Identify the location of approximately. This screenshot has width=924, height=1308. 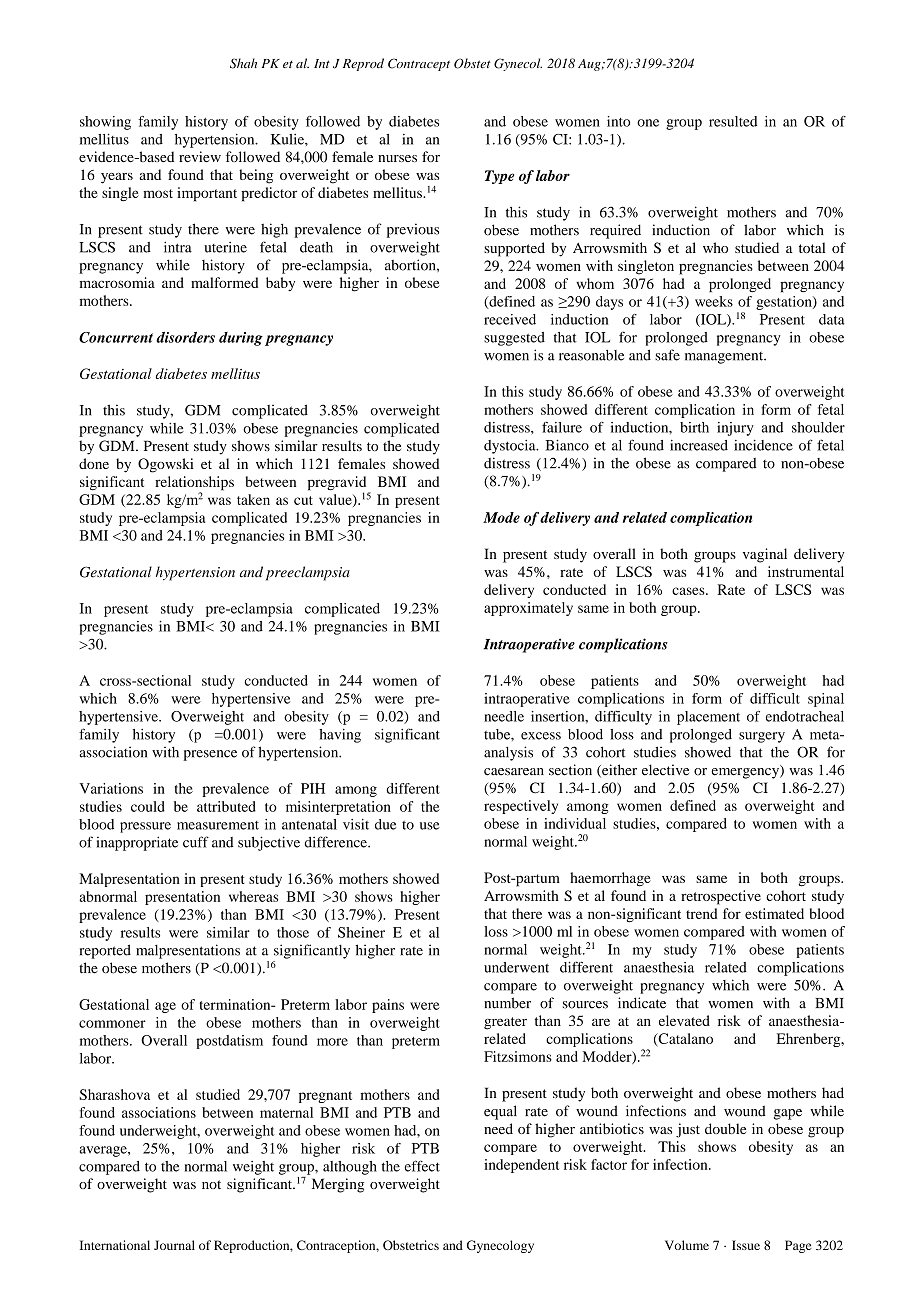
(528, 609).
